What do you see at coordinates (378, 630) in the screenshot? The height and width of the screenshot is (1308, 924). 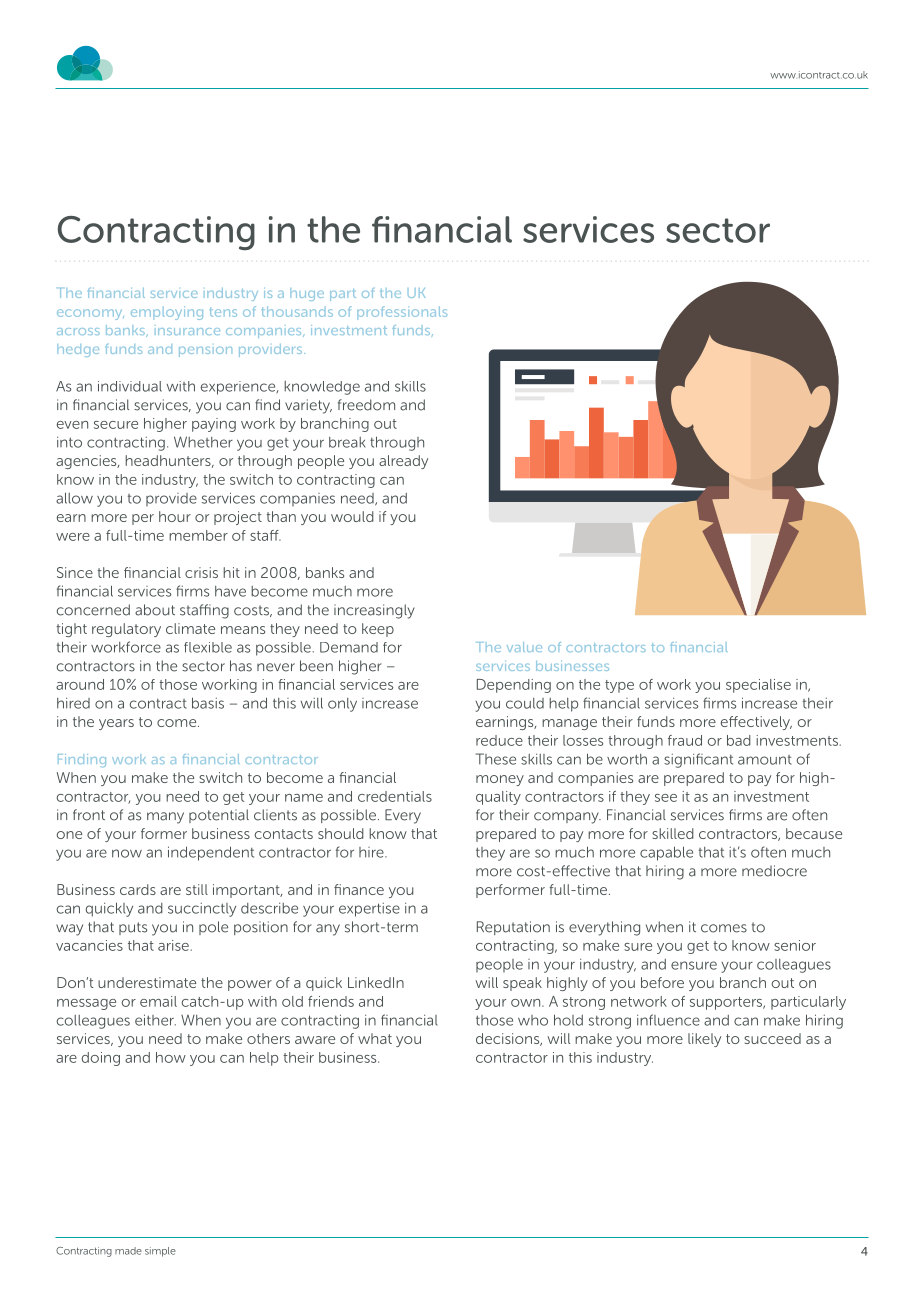 I see `keep` at bounding box center [378, 630].
